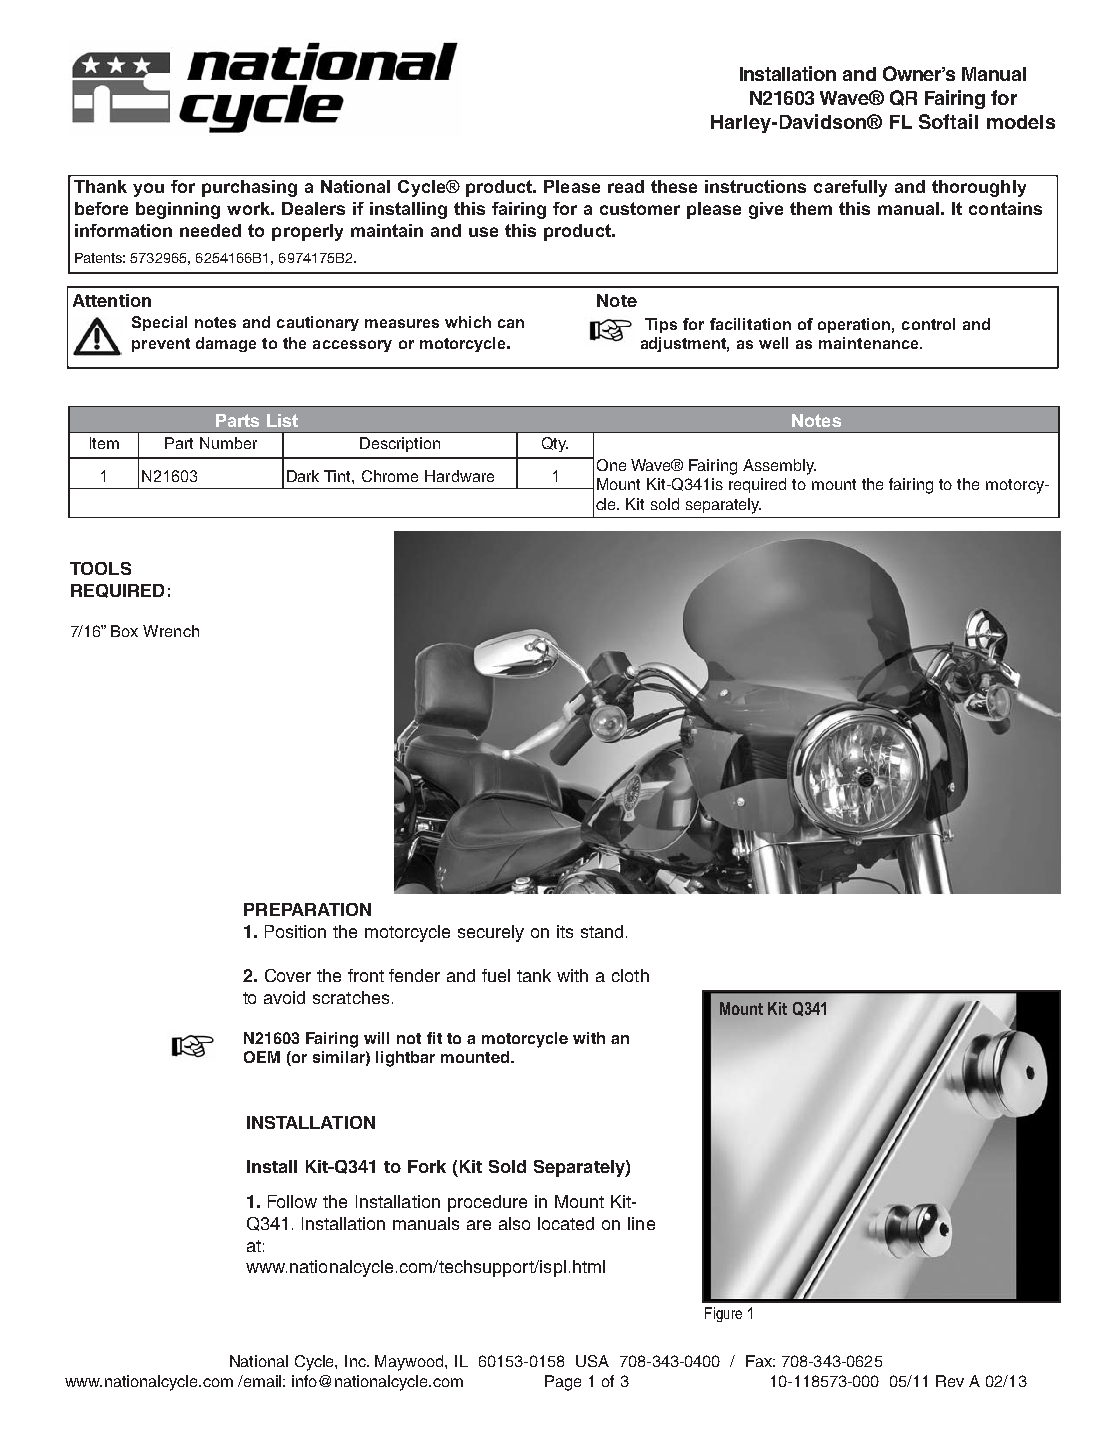 The width and height of the screenshot is (1114, 1442). I want to click on Assembly, so click(779, 467).
